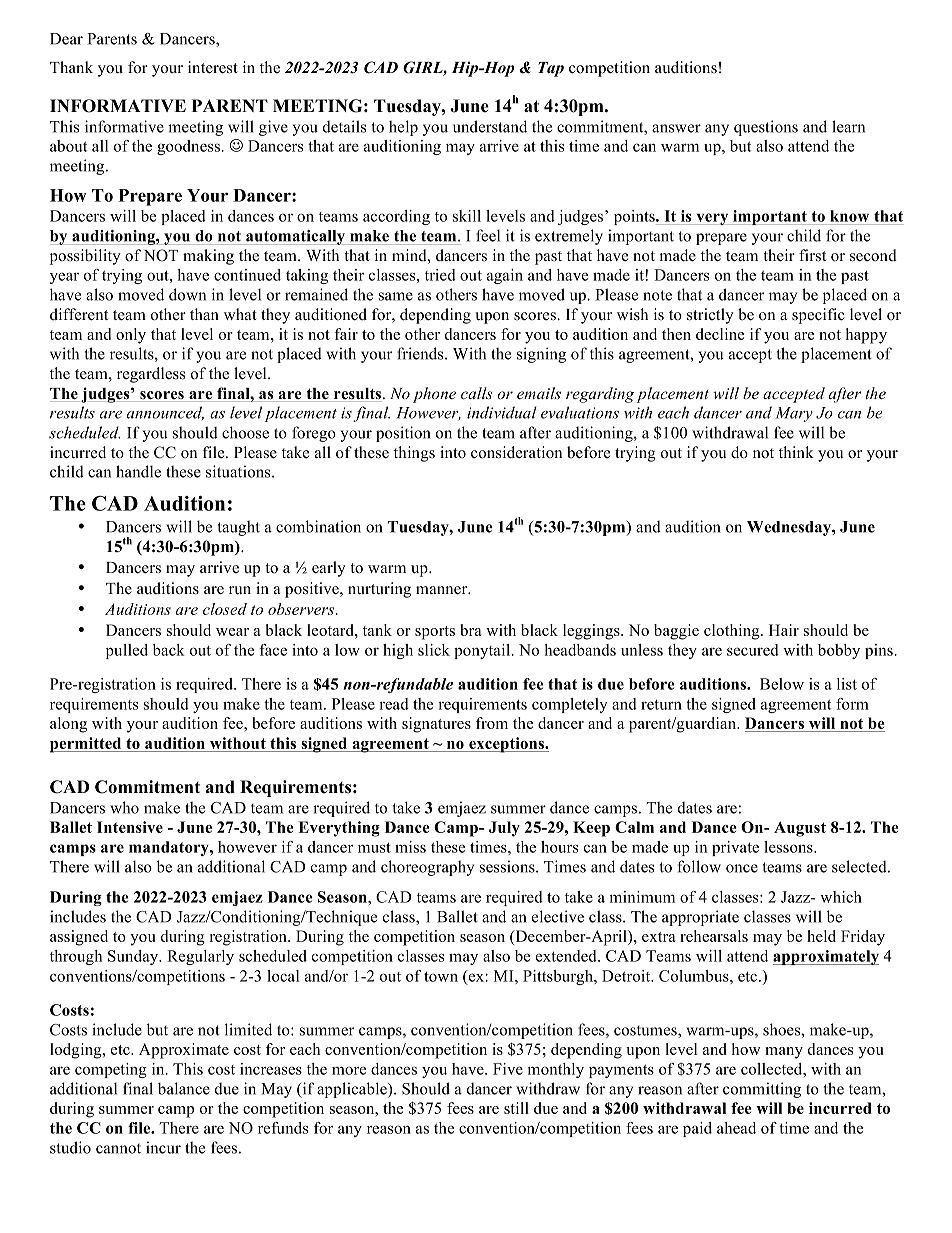 This image has width=952, height=1233. Describe the element at coordinates (471, 630) in the image. I see `bra` at that location.
